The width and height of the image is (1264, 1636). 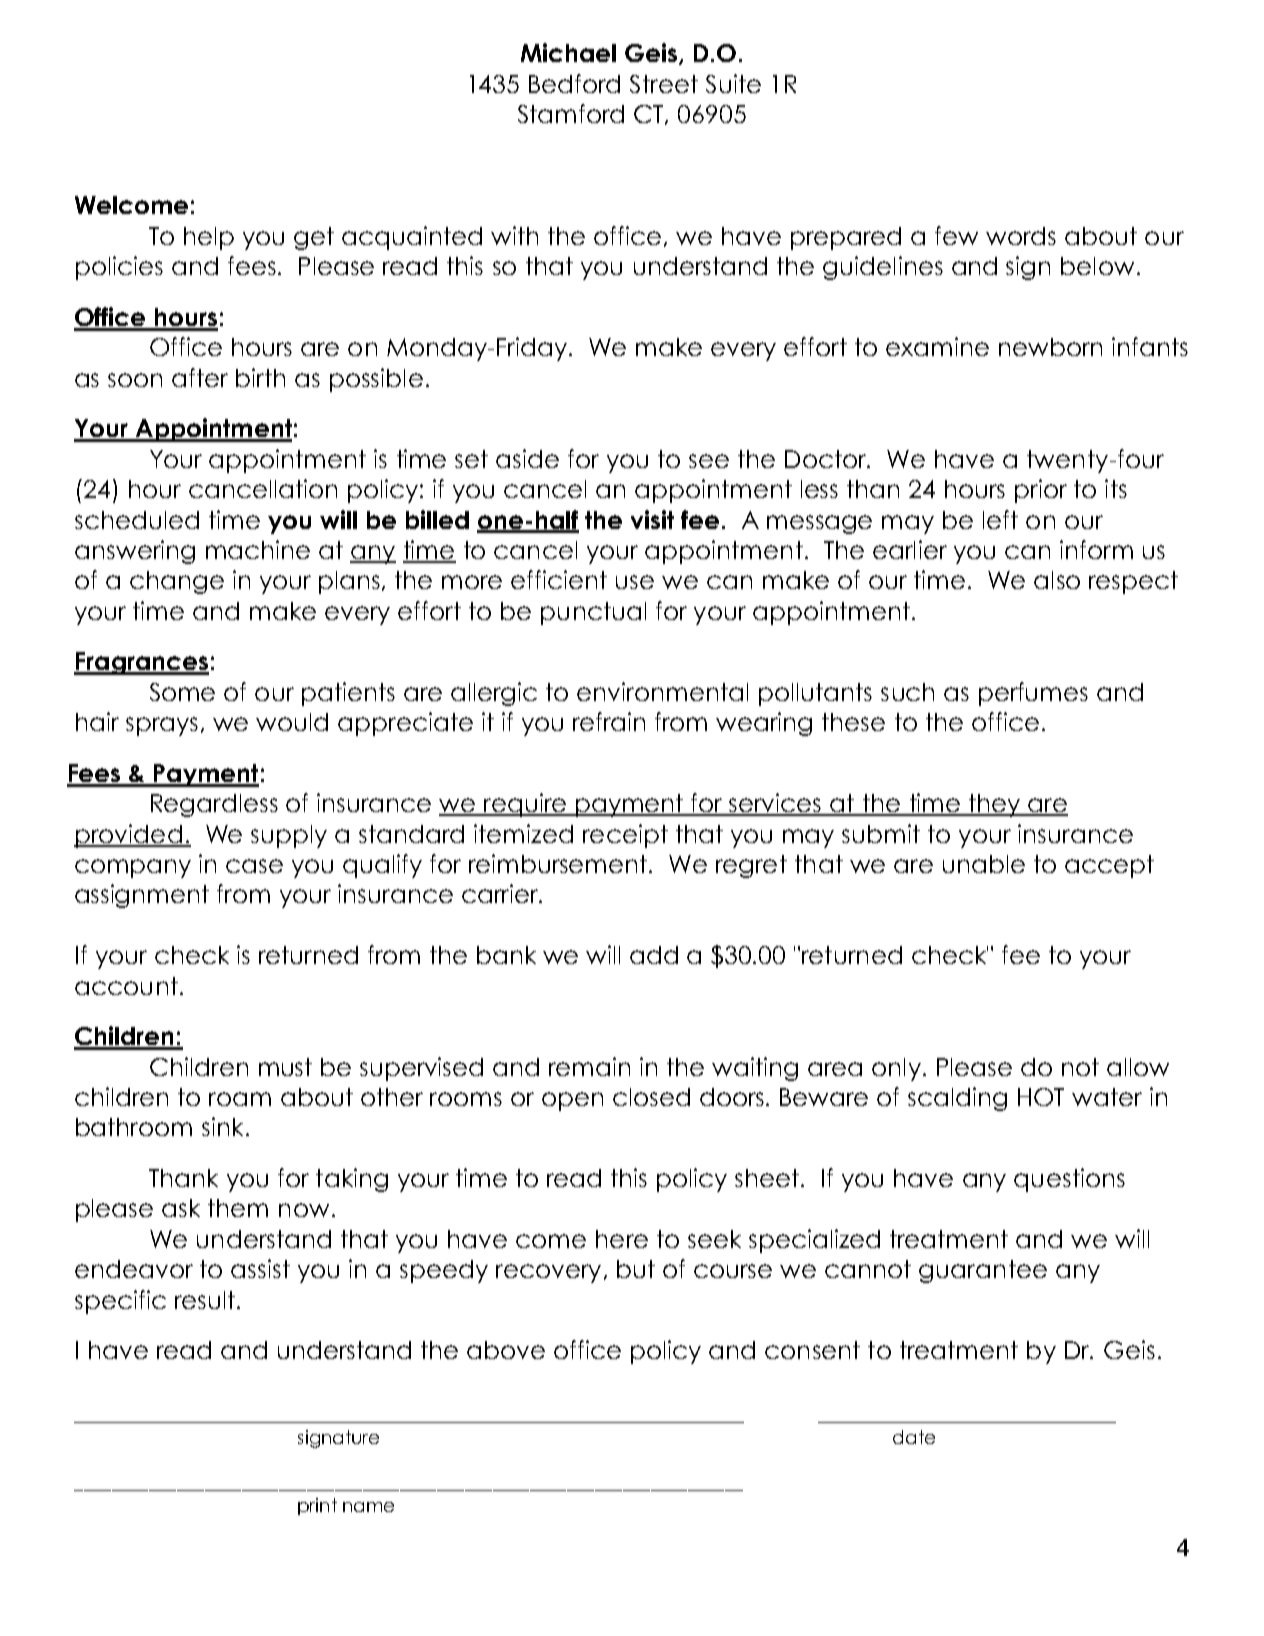 I want to click on print, so click(x=317, y=1506).
